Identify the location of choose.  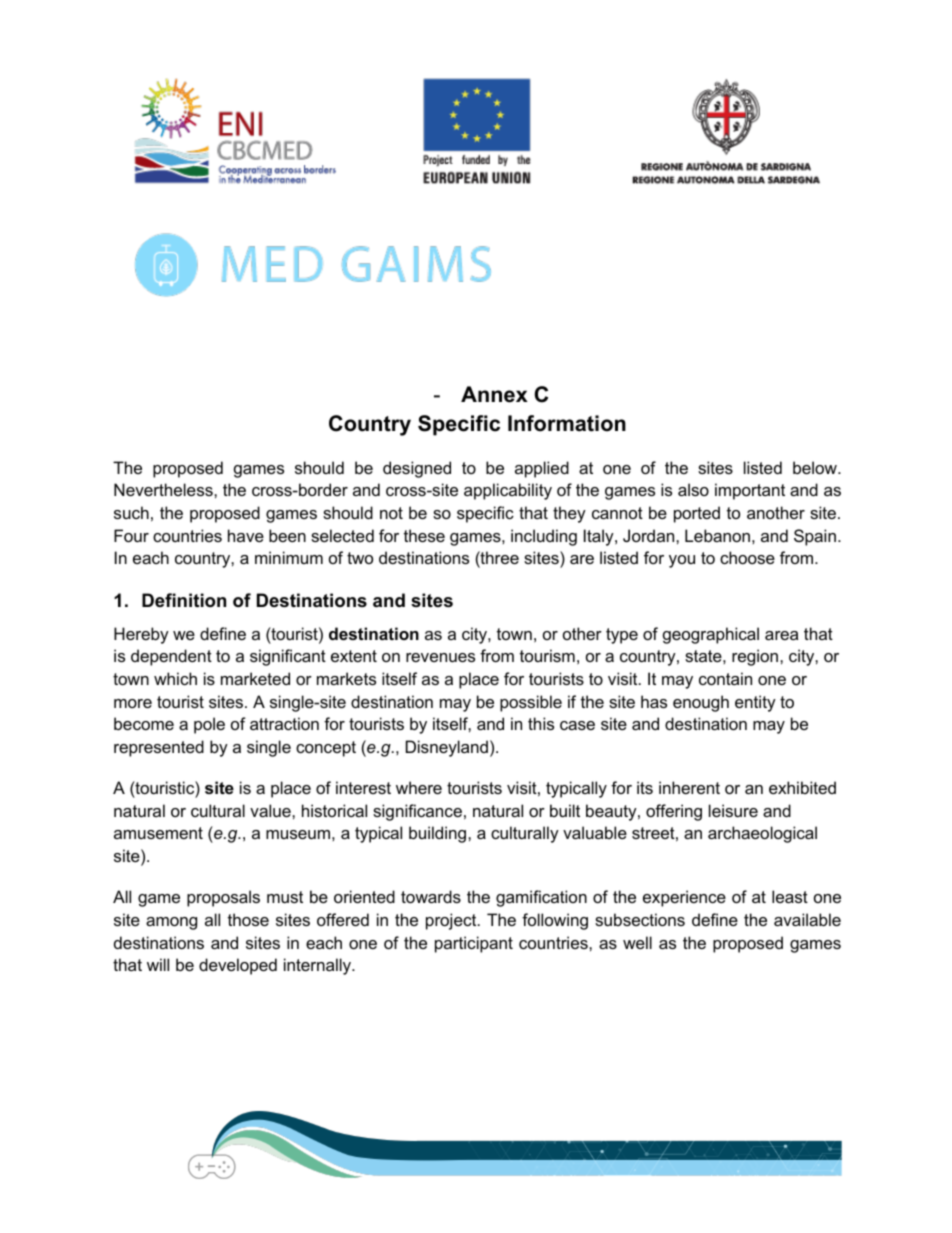
(747, 557).
